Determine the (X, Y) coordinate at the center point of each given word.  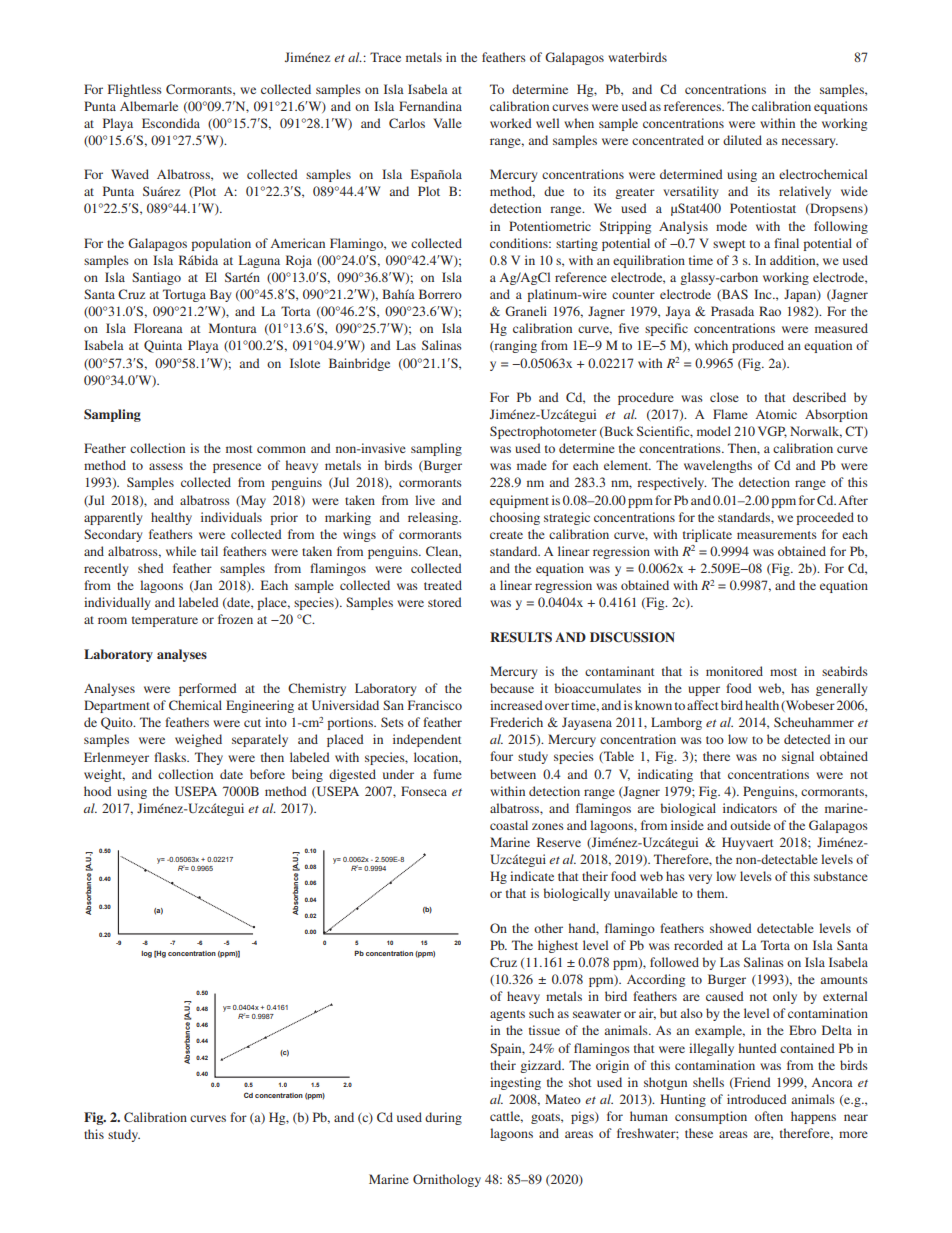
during (443, 1118)
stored (445, 602)
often (769, 1116)
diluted (742, 140)
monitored (734, 671)
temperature (165, 621)
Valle (447, 123)
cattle (506, 1117)
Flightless (135, 90)
